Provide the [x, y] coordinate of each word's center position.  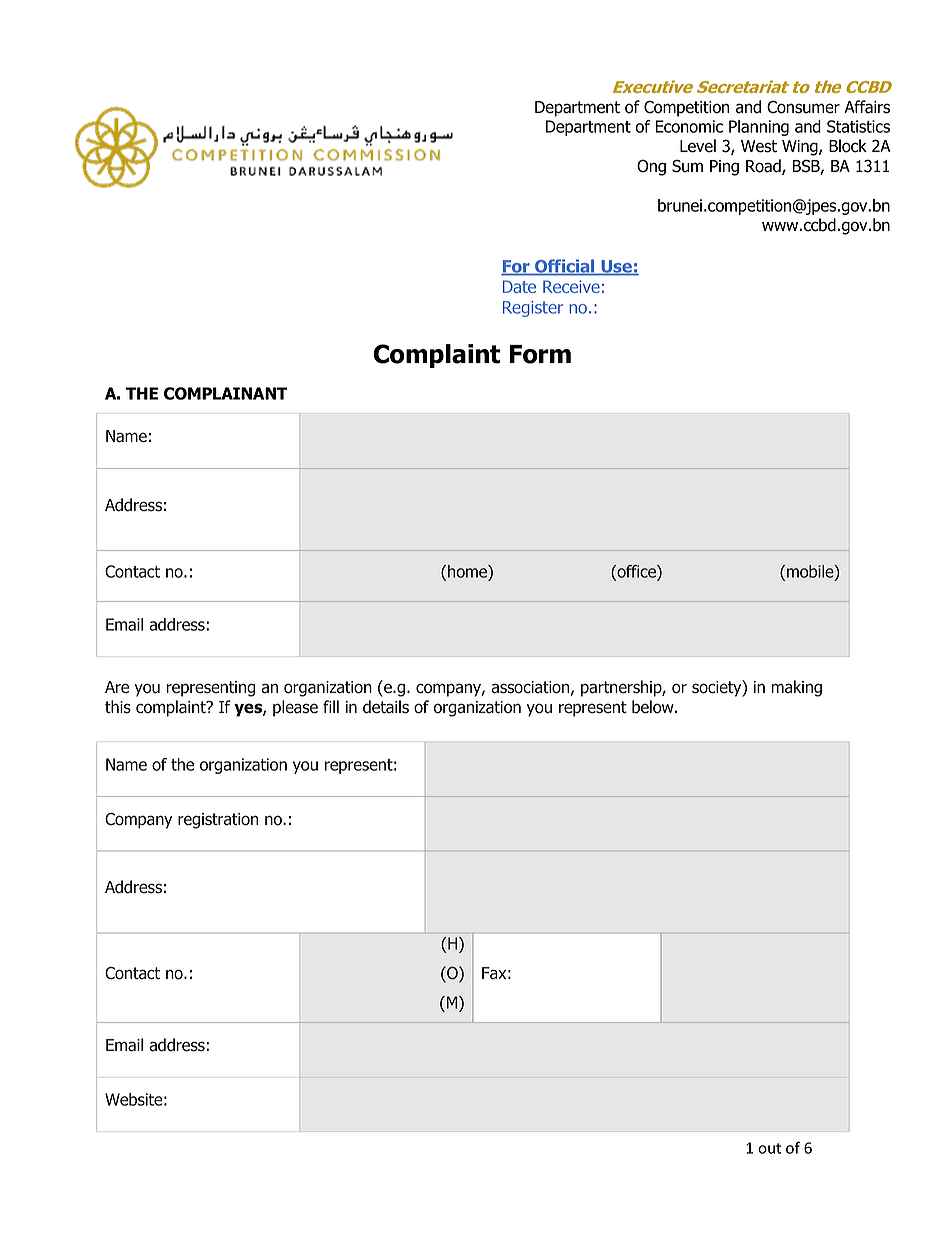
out [769, 1148]
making [797, 688]
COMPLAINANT [225, 393]
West [759, 146]
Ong [651, 167]
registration [218, 821]
